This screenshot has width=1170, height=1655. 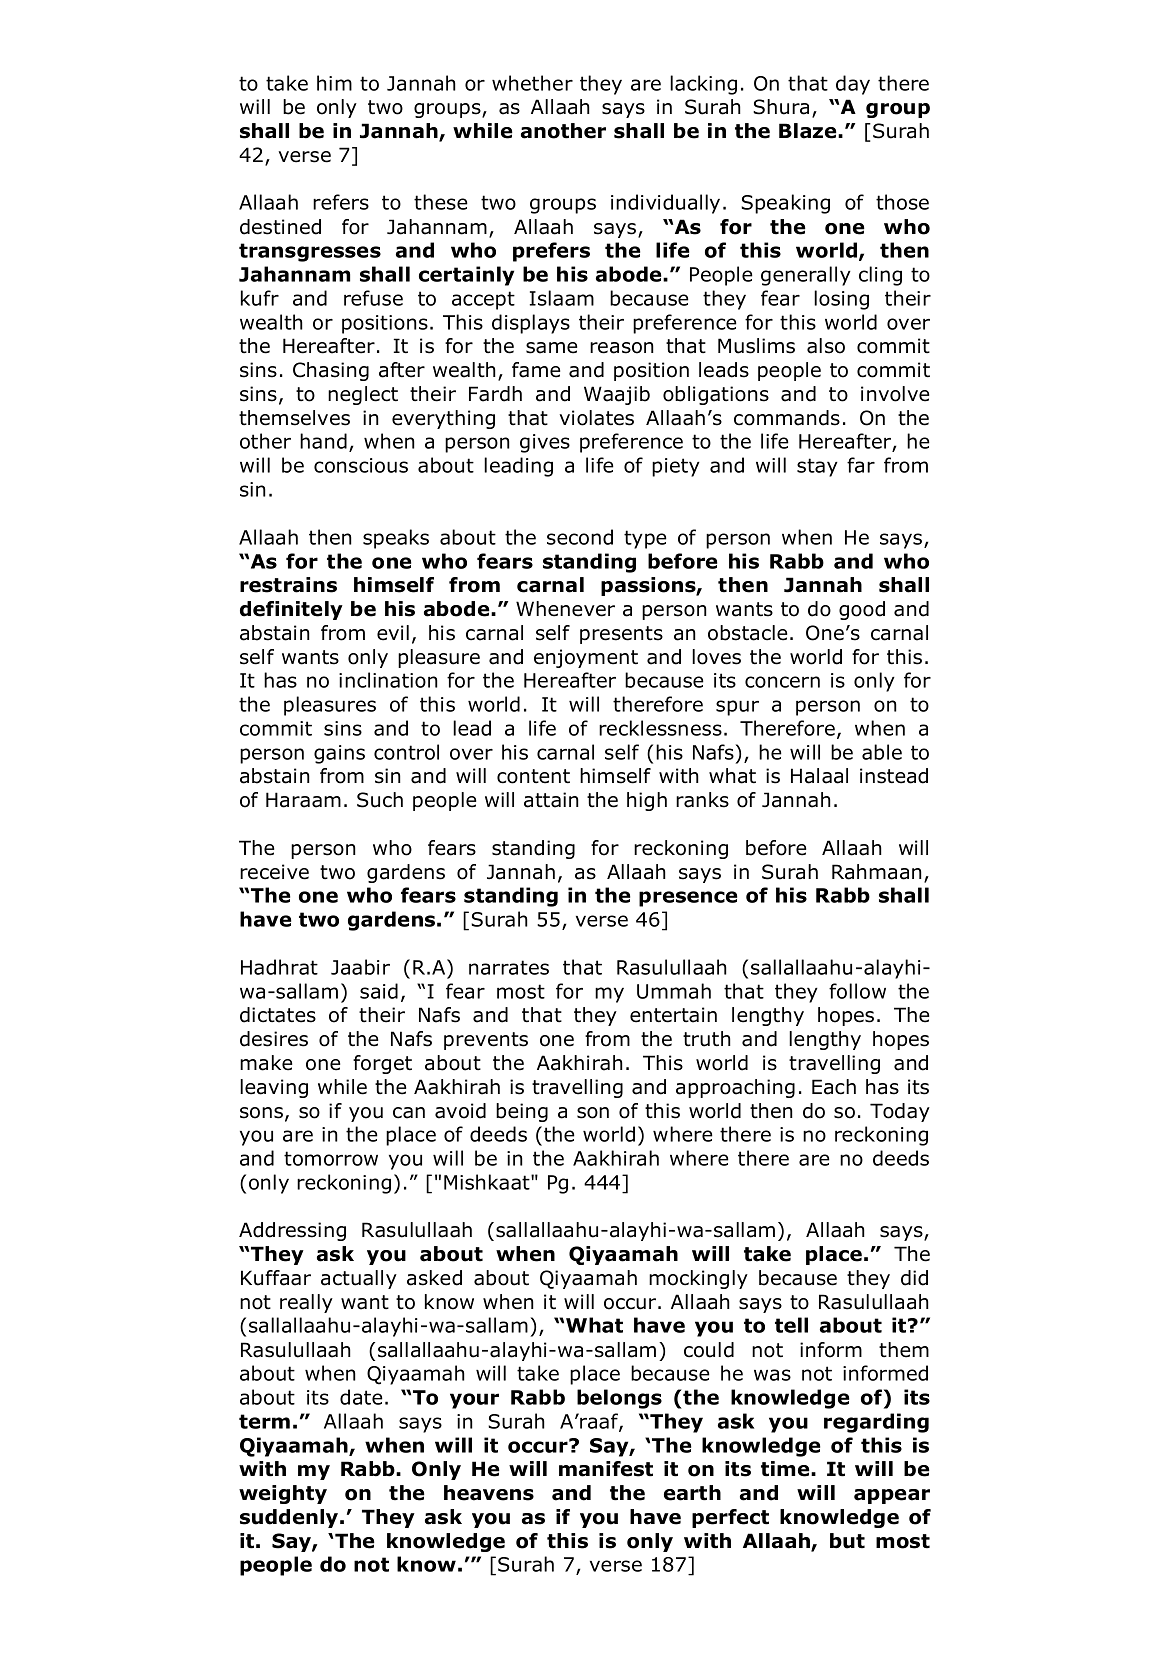 What do you see at coordinates (606, 1469) in the screenshot?
I see `manifest` at bounding box center [606, 1469].
